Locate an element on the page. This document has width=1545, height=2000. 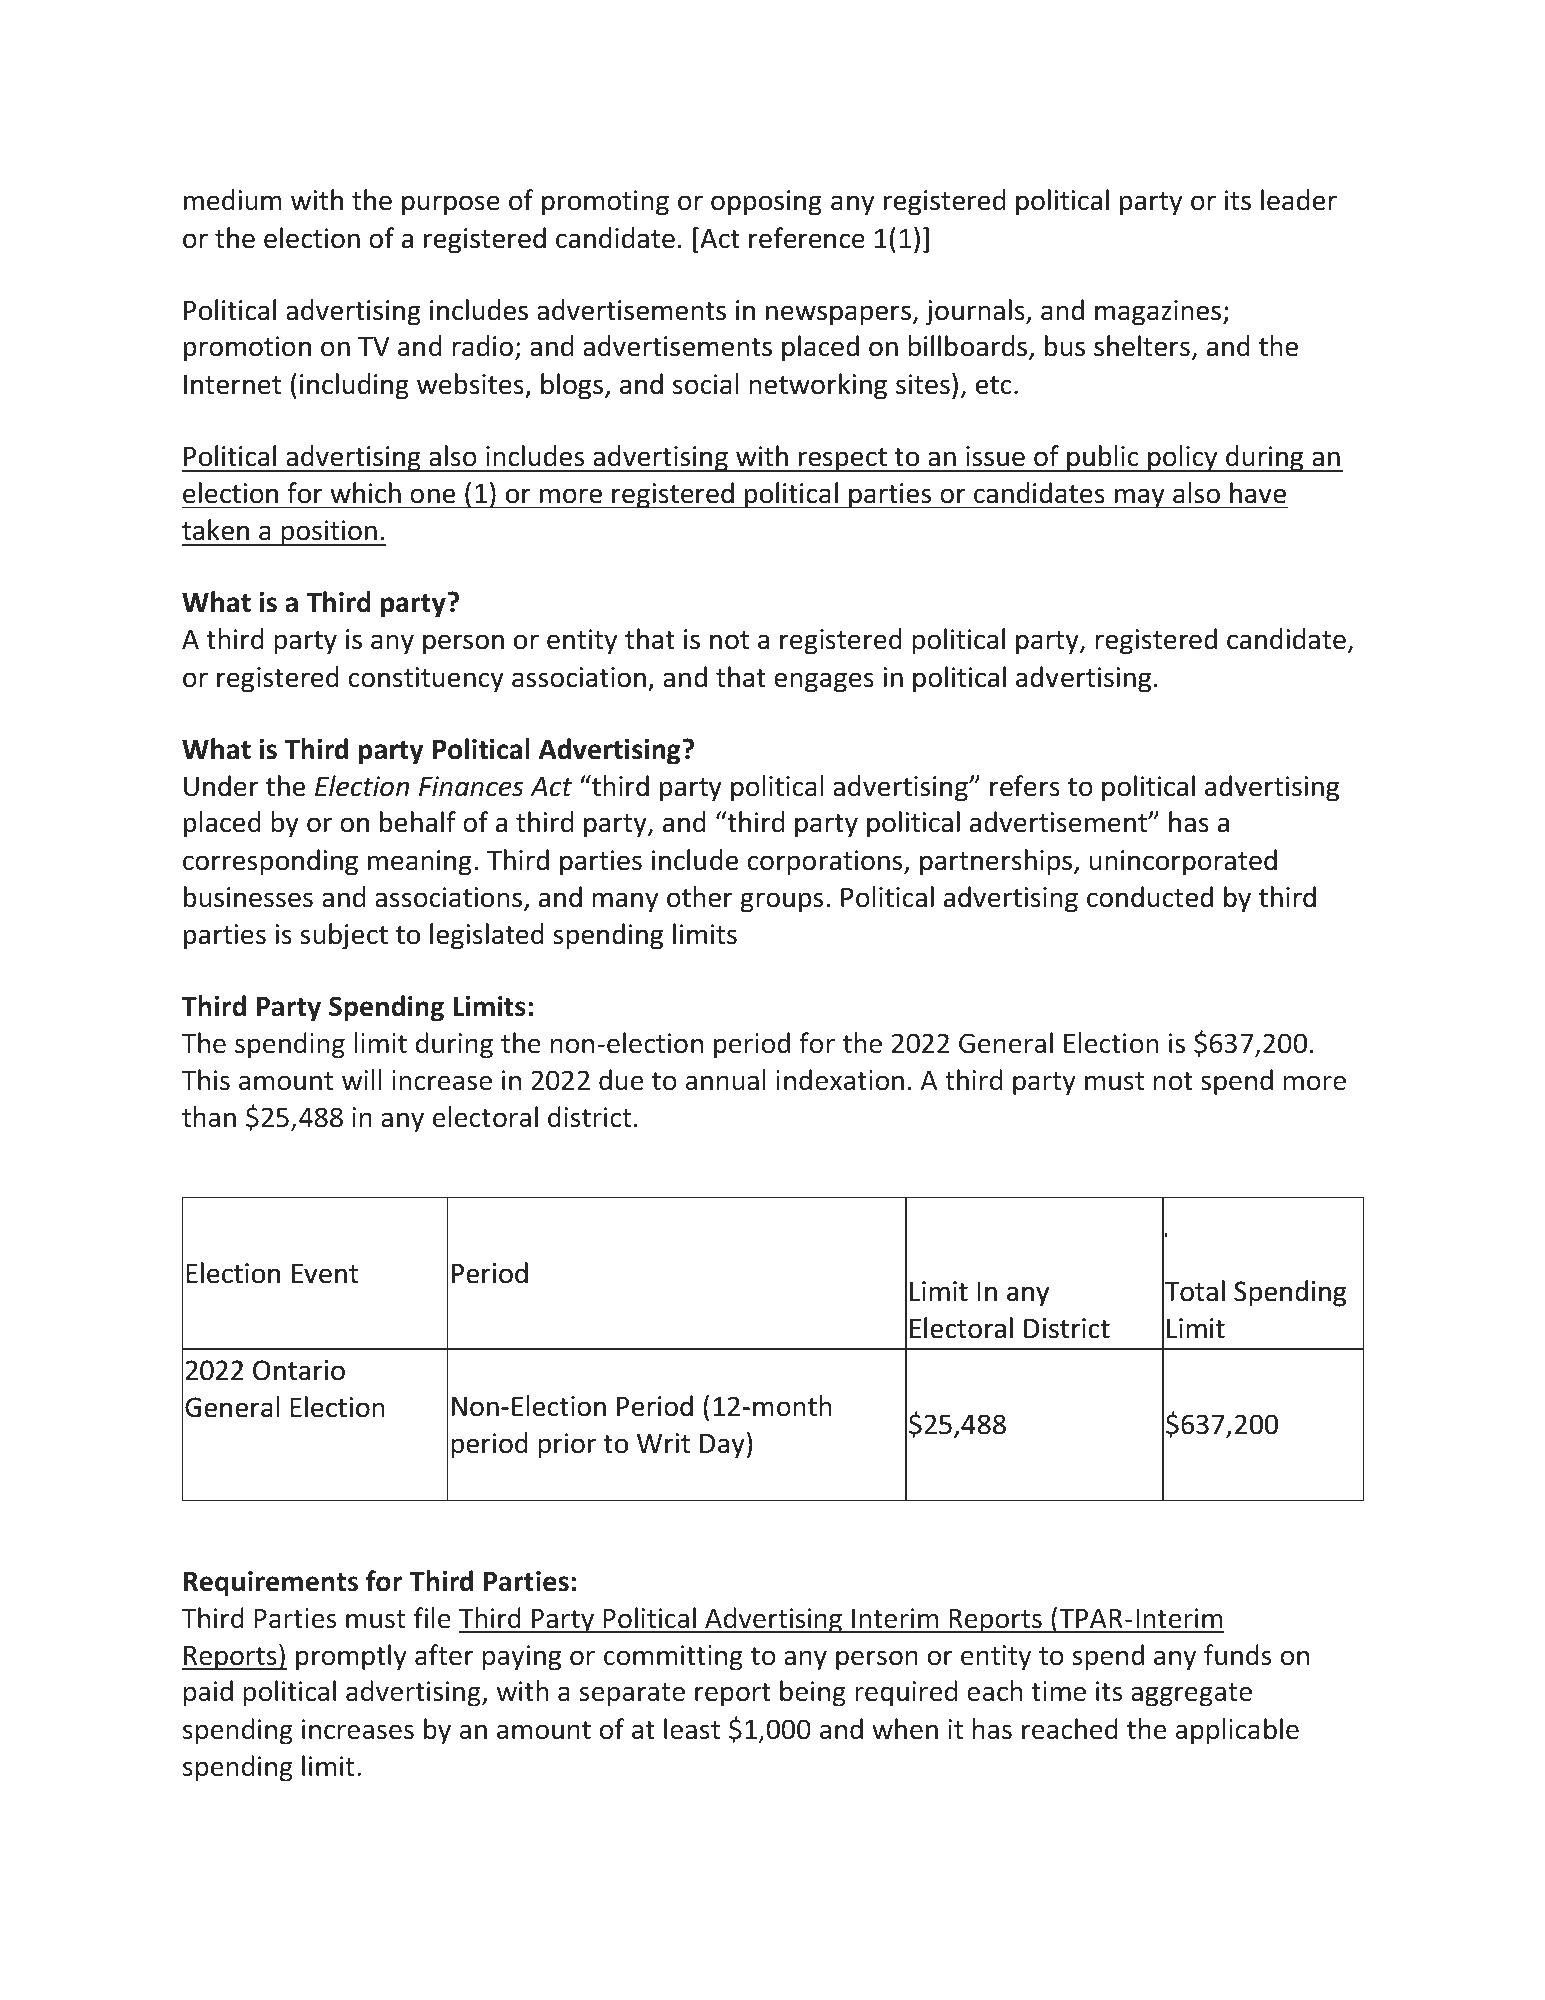
magazines is located at coordinates (1159, 313).
